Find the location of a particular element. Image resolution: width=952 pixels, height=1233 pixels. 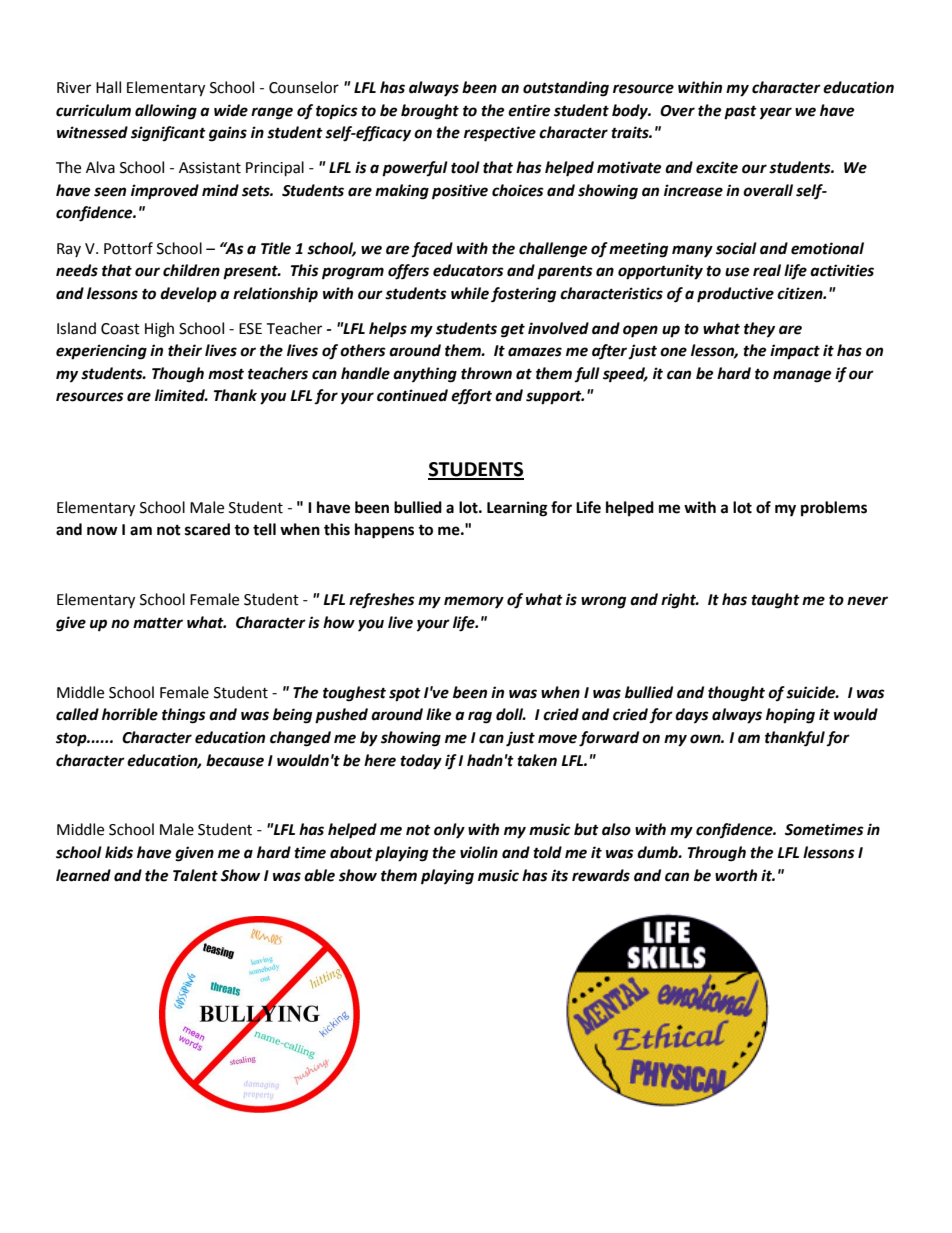

productive is located at coordinates (735, 295).
